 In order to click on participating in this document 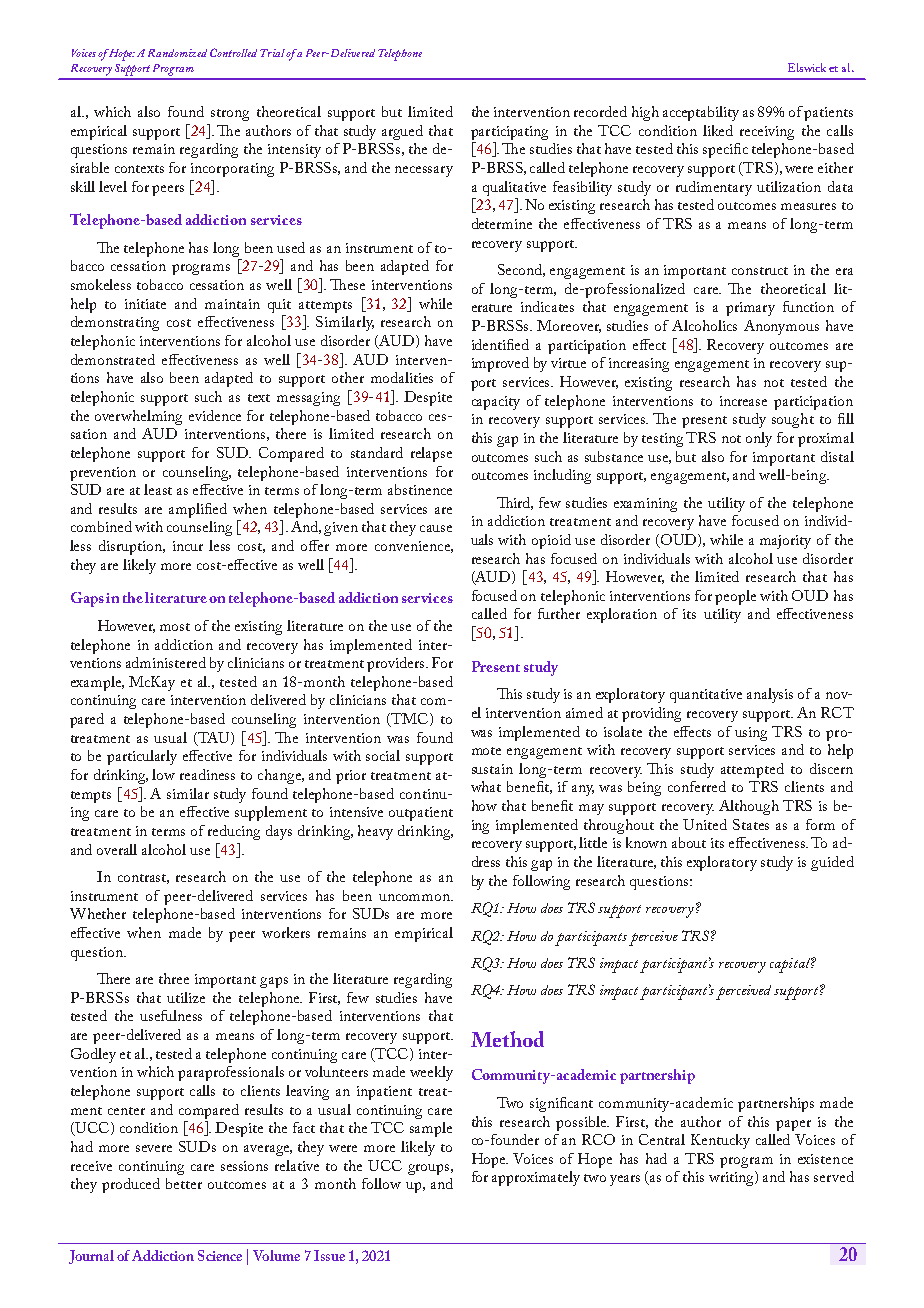, I will do `click(509, 133)`.
